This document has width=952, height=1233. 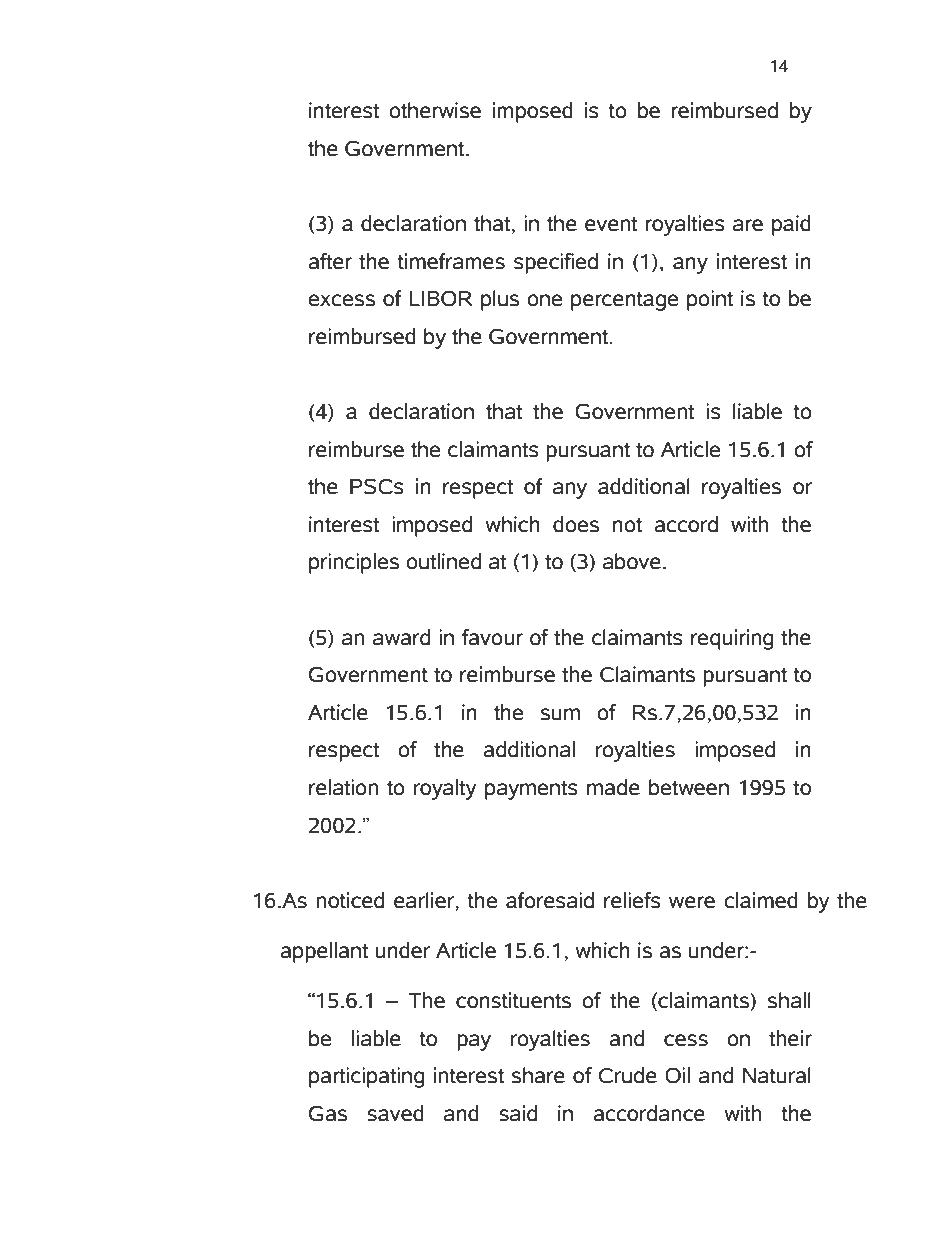 I want to click on event, so click(x=611, y=224).
